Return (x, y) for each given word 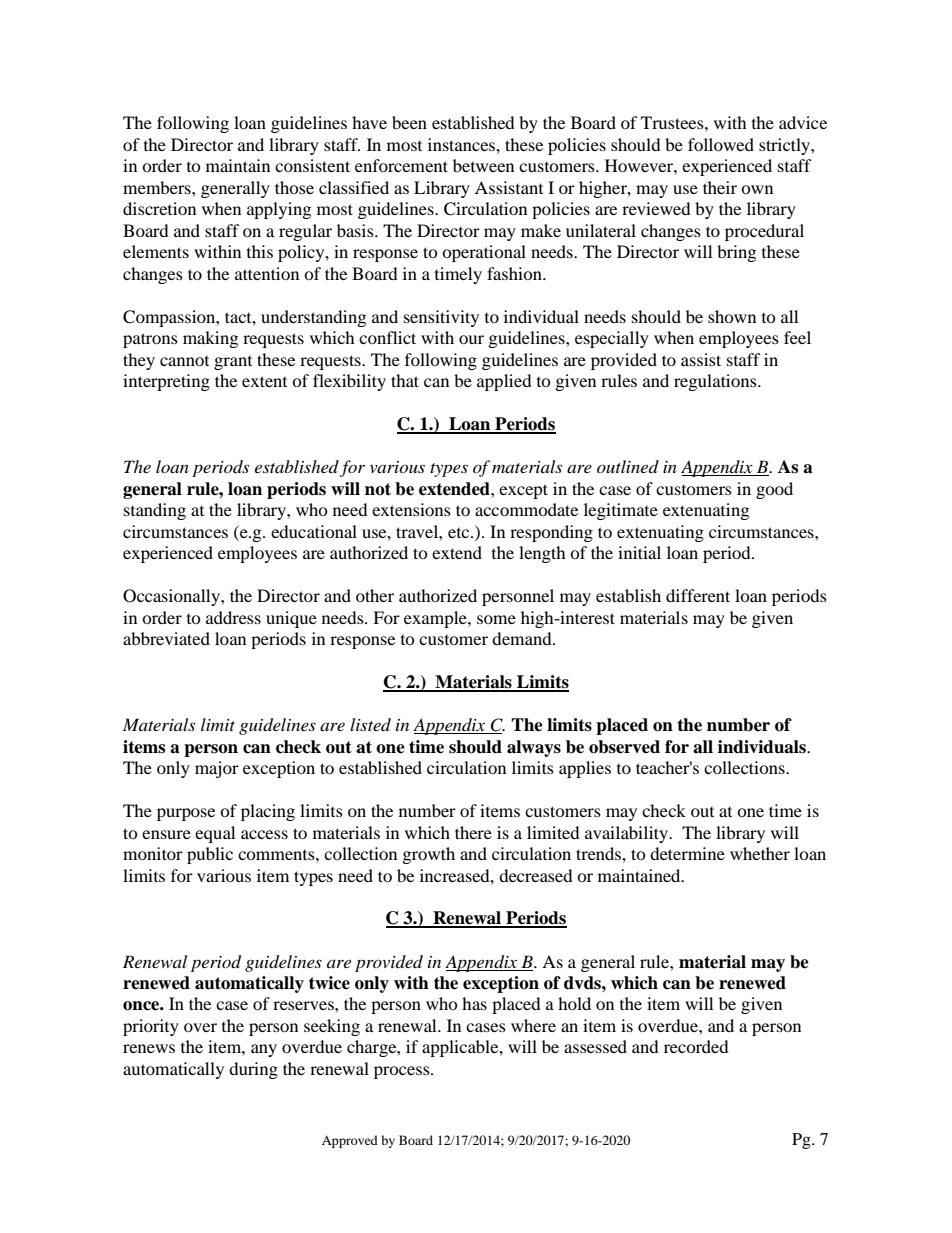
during (253, 1070)
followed (721, 144)
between (483, 165)
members (158, 187)
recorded (696, 1046)
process (403, 1072)
